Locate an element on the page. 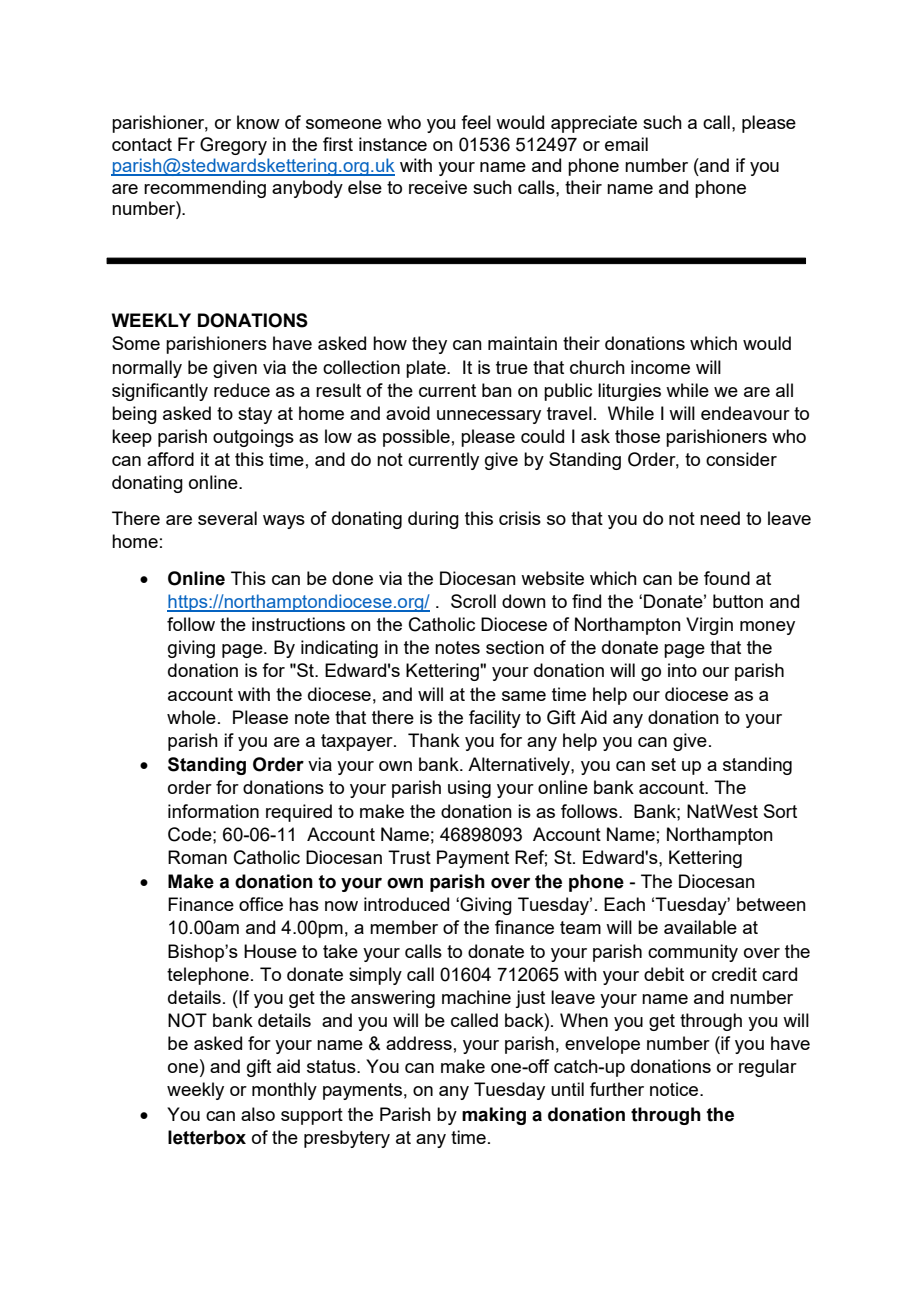 The width and height of the image is (924, 1308). email is located at coordinates (626, 144).
